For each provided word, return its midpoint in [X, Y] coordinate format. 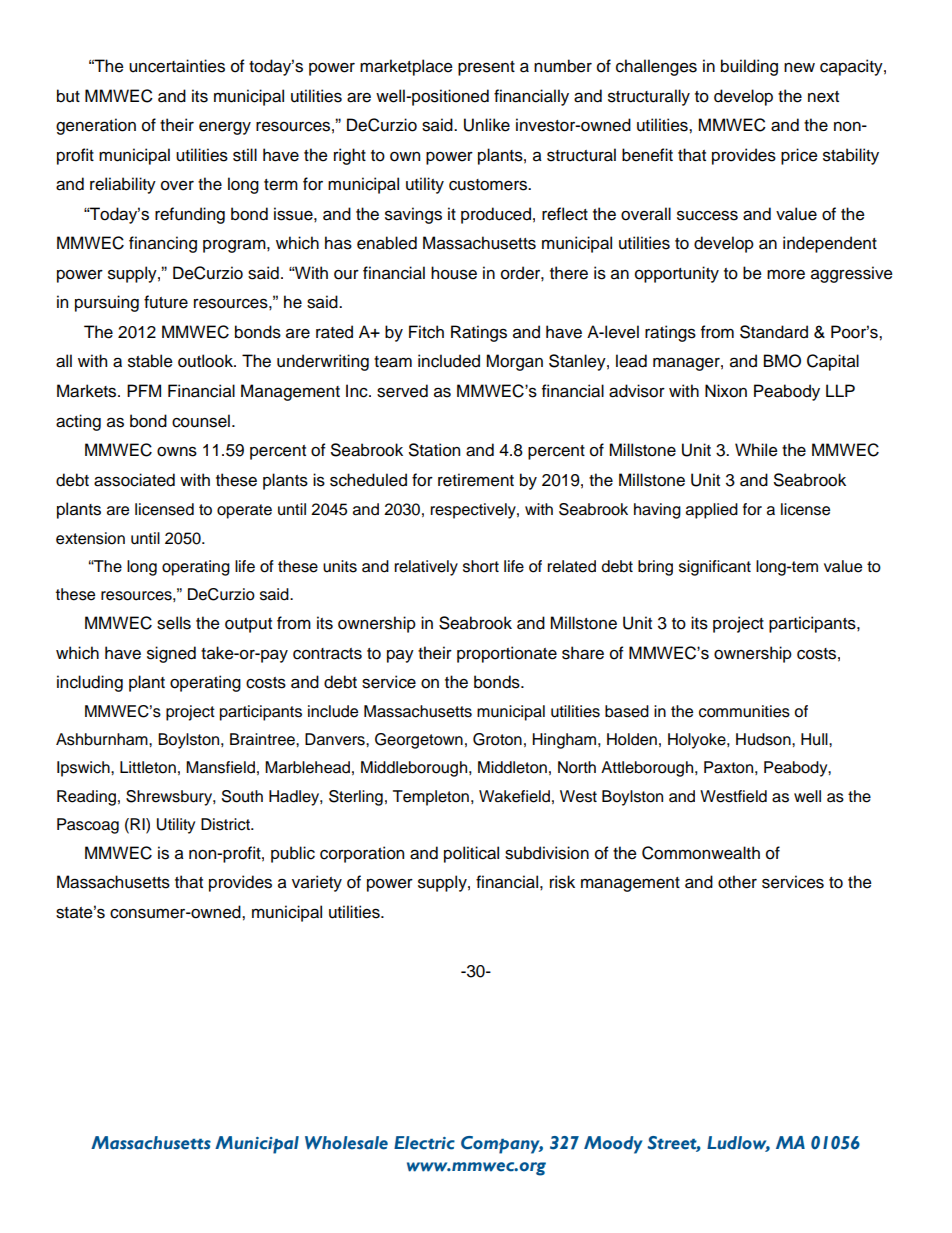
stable [150, 361]
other [737, 882]
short [481, 566]
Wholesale [346, 1143]
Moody [613, 1145]
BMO [782, 361]
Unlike [487, 125]
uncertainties [177, 66]
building [749, 67]
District [226, 824]
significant [715, 568]
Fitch [426, 332]
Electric [424, 1143]
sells [174, 623]
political [471, 854]
